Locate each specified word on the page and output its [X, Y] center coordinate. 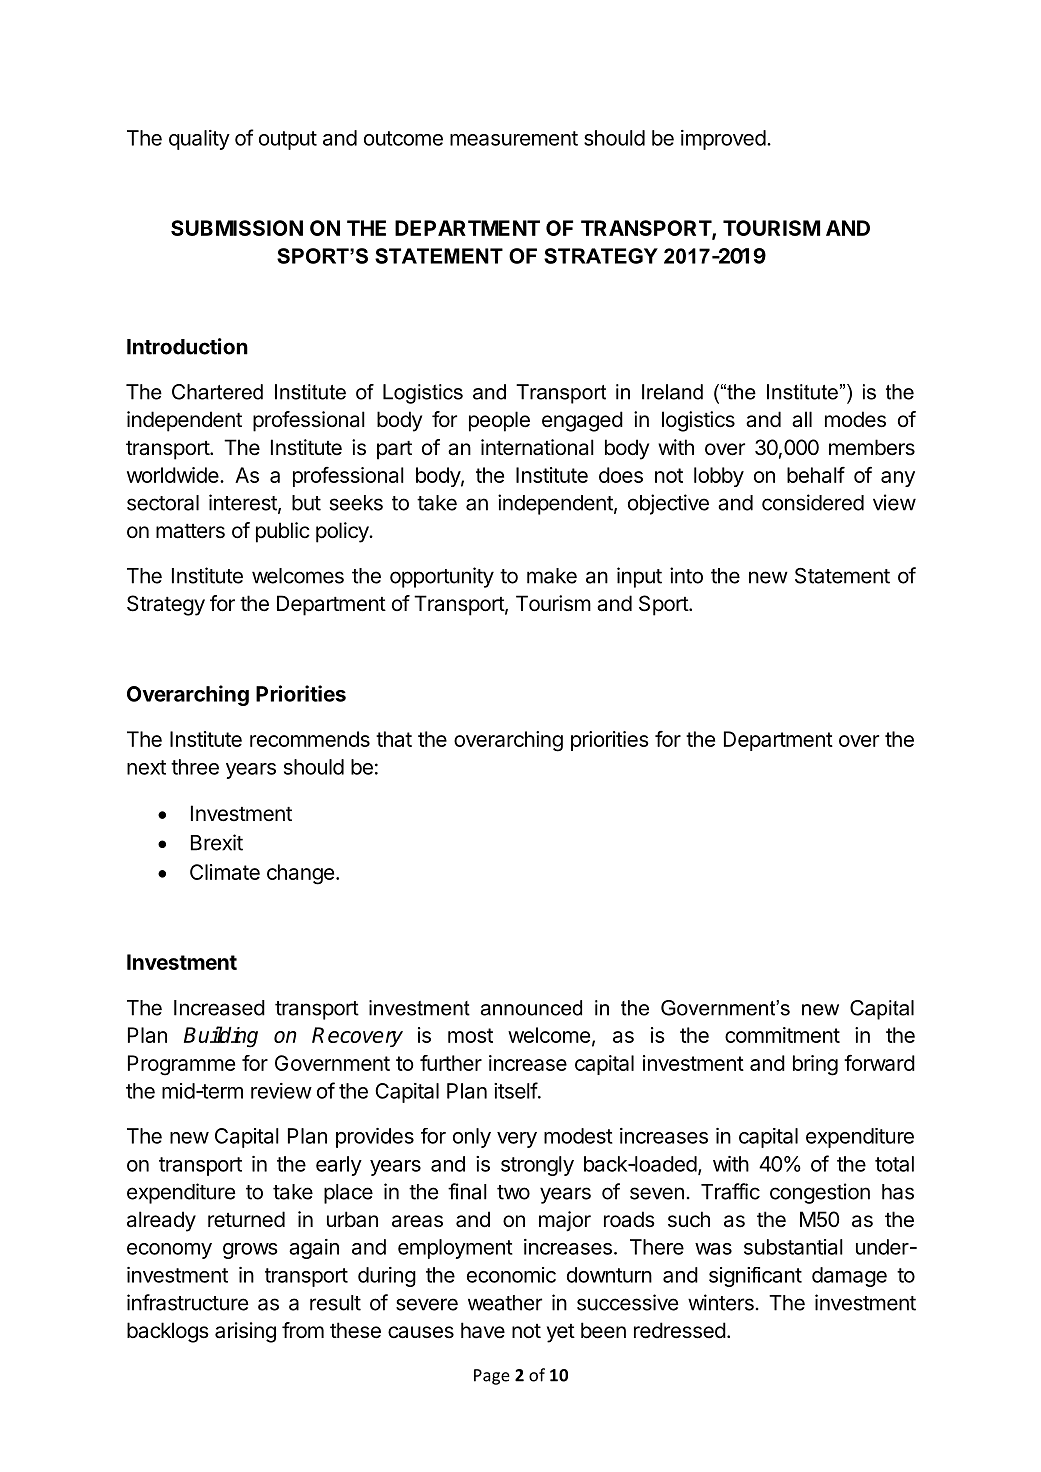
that [394, 739]
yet [561, 1333]
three [195, 767]
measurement [514, 138]
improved [723, 140]
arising [245, 1332]
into [686, 575]
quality [199, 140]
